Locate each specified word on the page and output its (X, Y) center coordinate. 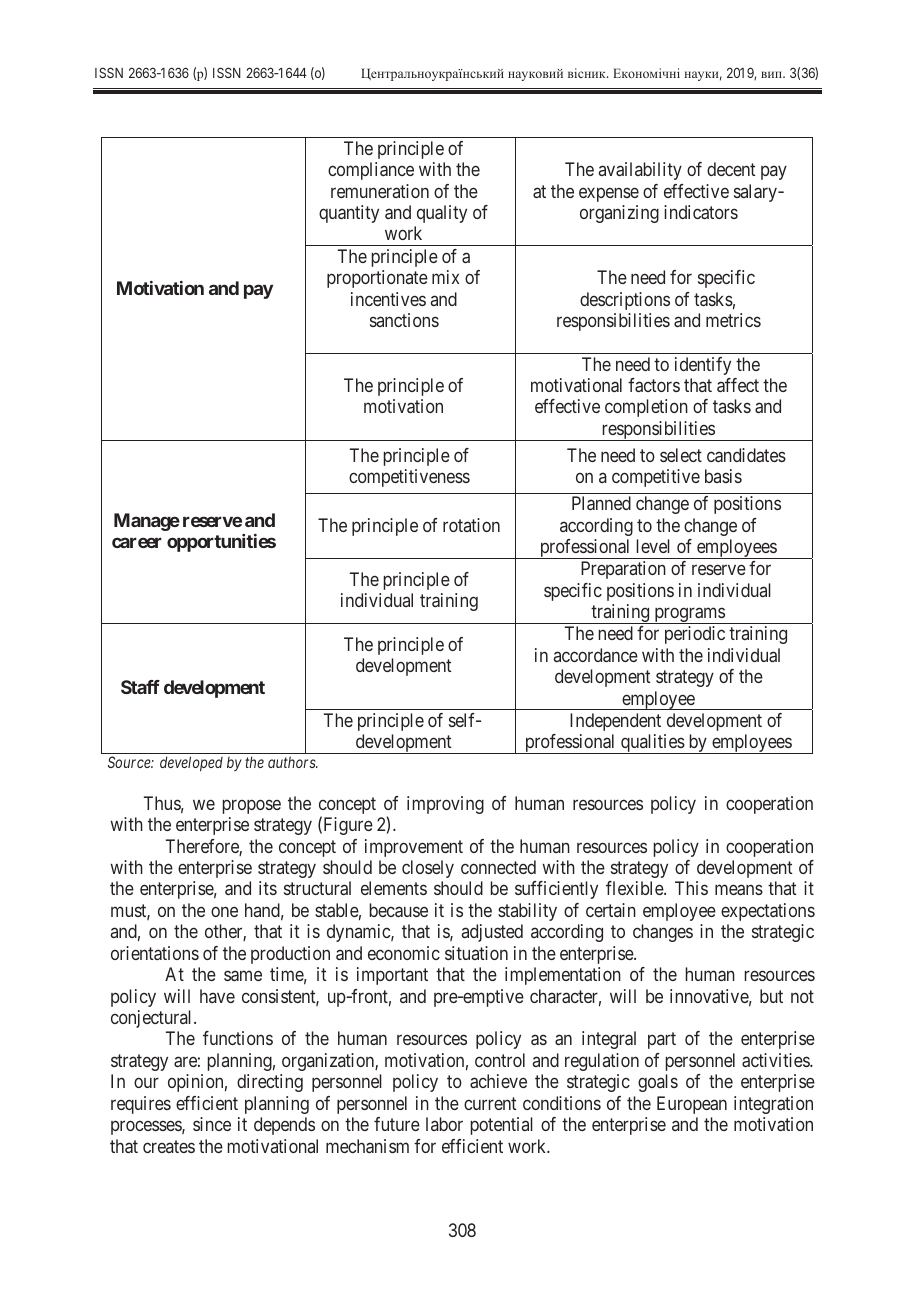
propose (252, 806)
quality (442, 214)
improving (445, 805)
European (692, 1105)
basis (723, 476)
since (212, 1124)
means (739, 890)
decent (731, 169)
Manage (147, 522)
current (490, 1103)
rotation (471, 525)
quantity (349, 214)
